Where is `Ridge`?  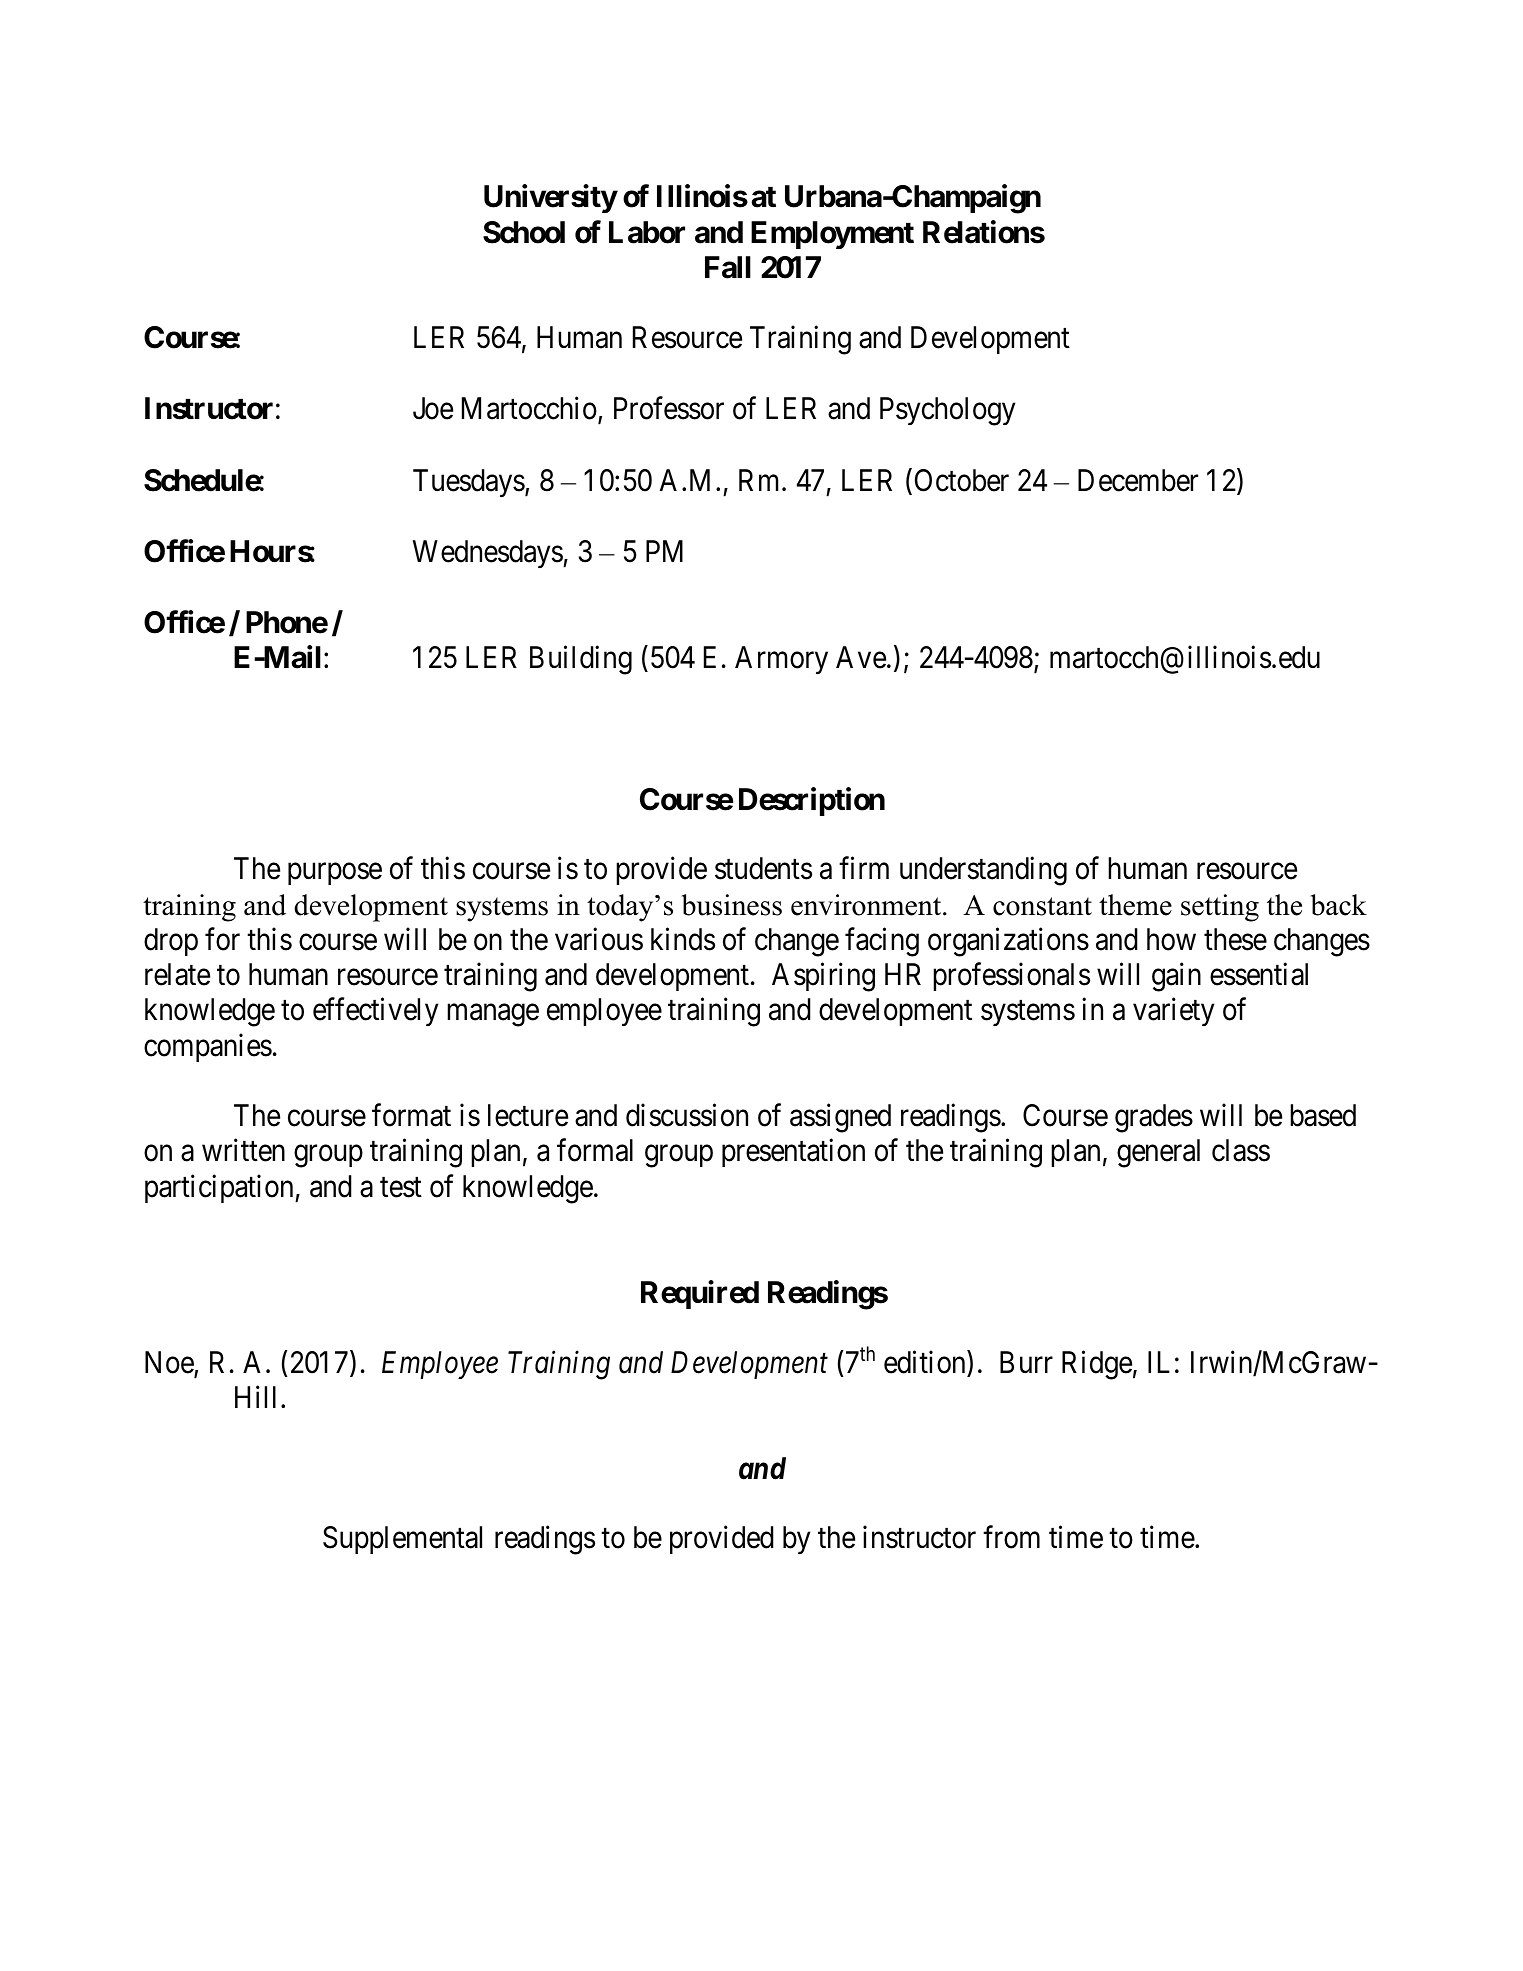
Ridge is located at coordinates (1097, 1365).
